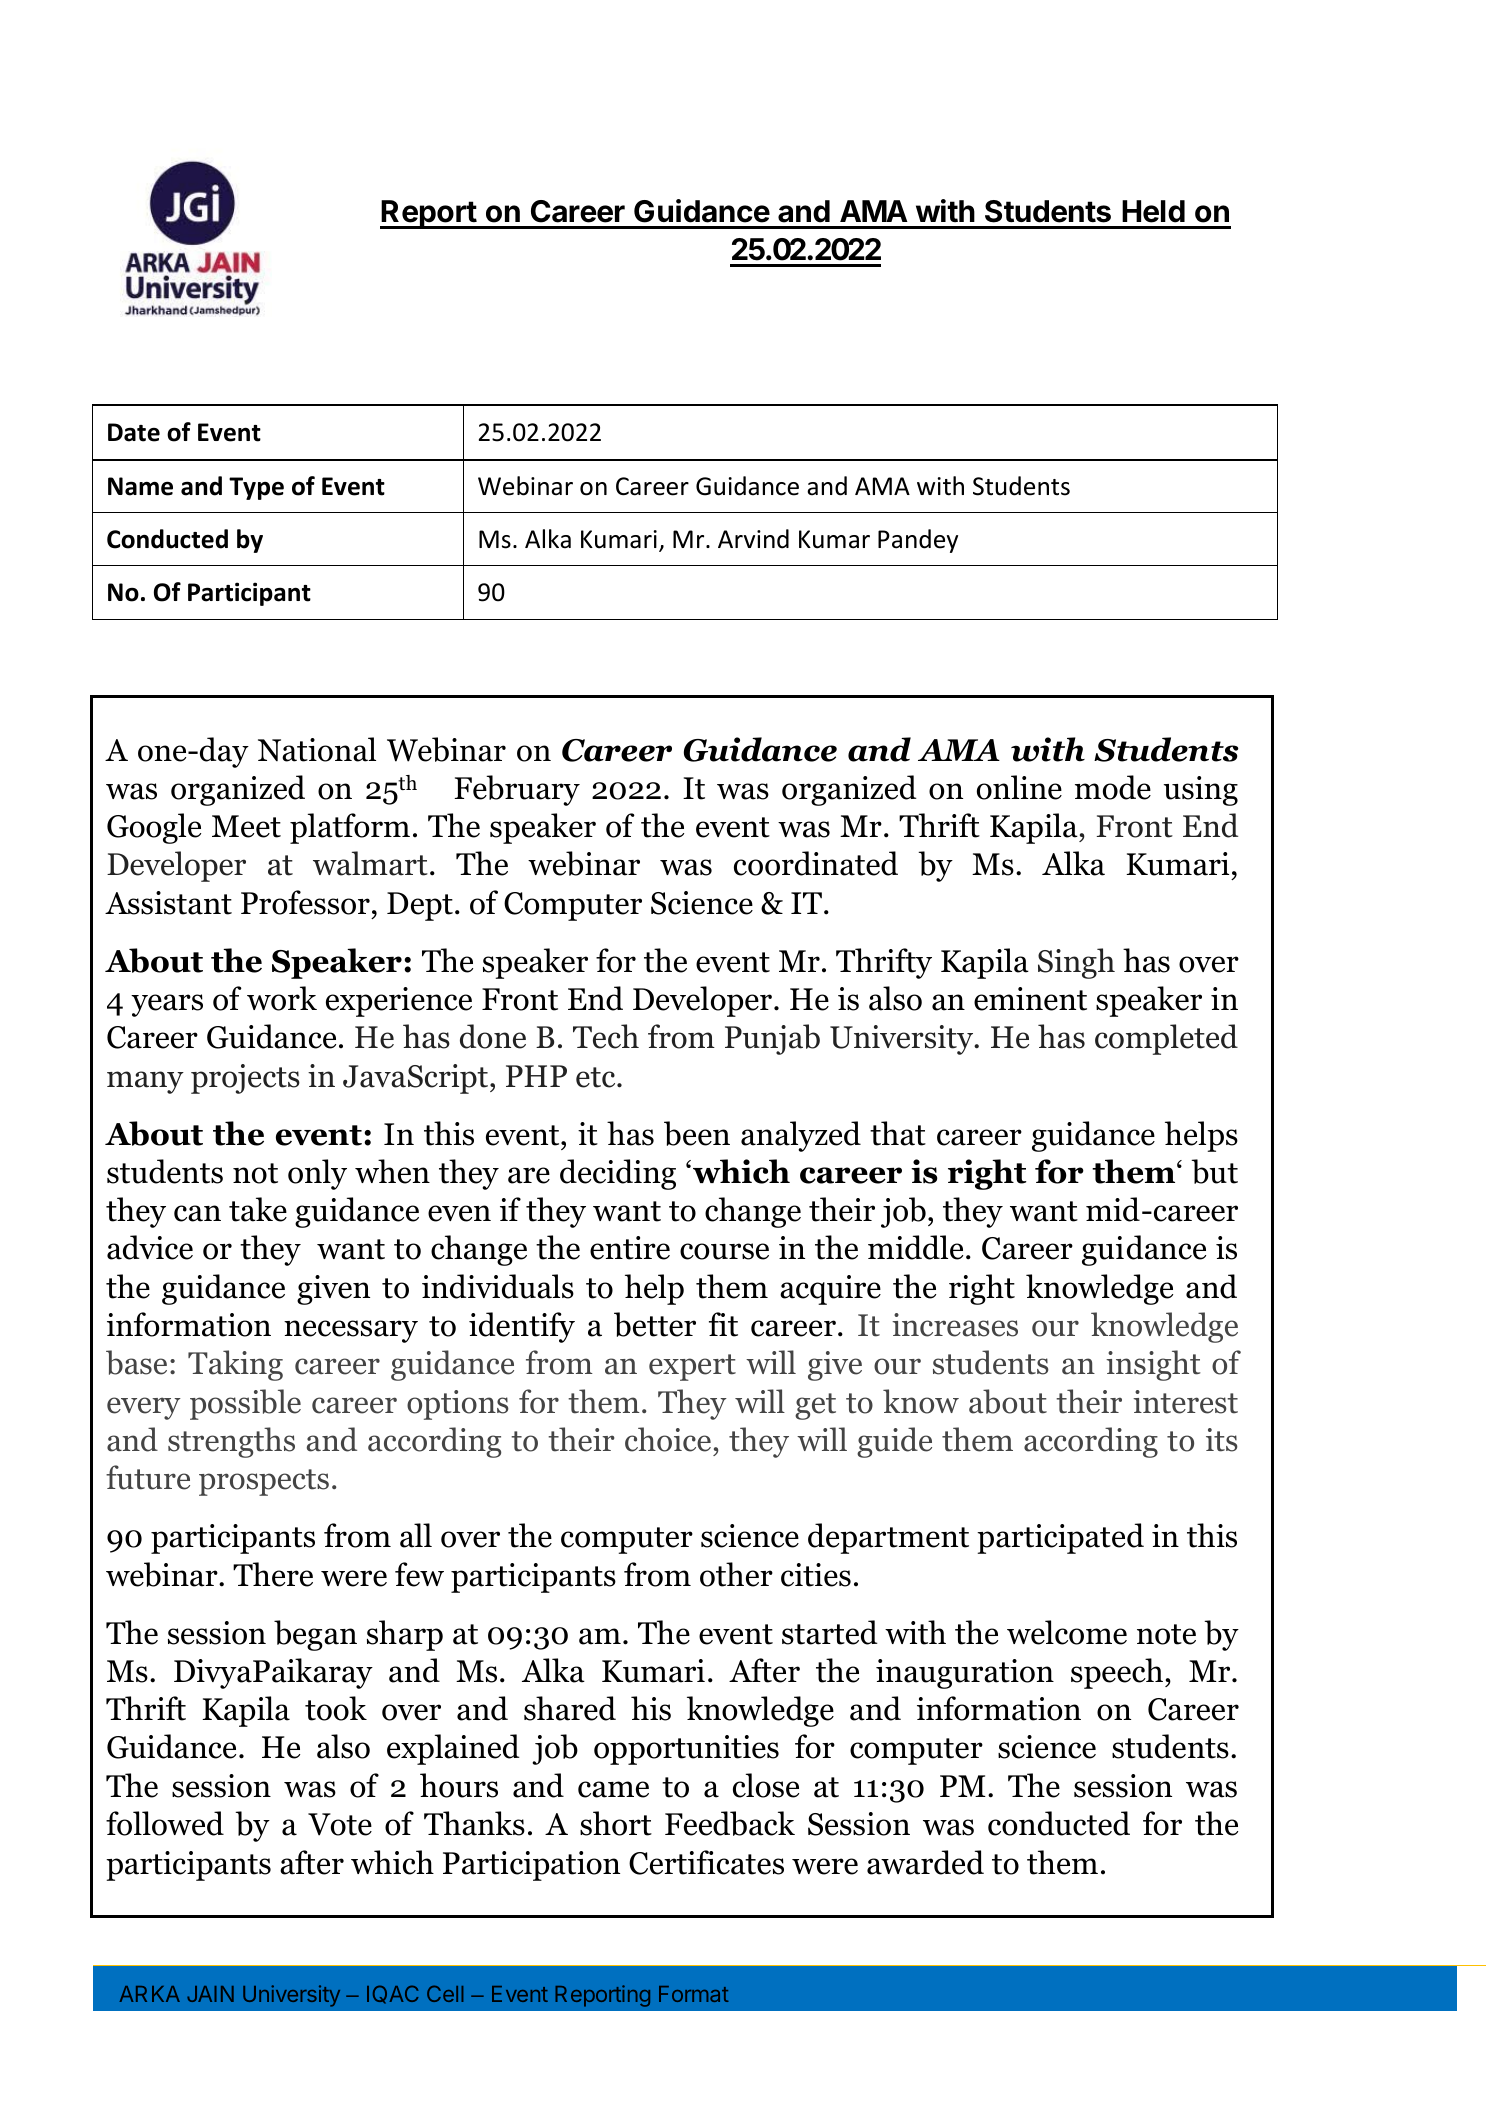  Describe the element at coordinates (210, 1994) in the screenshot. I see `JAIN` at that location.
